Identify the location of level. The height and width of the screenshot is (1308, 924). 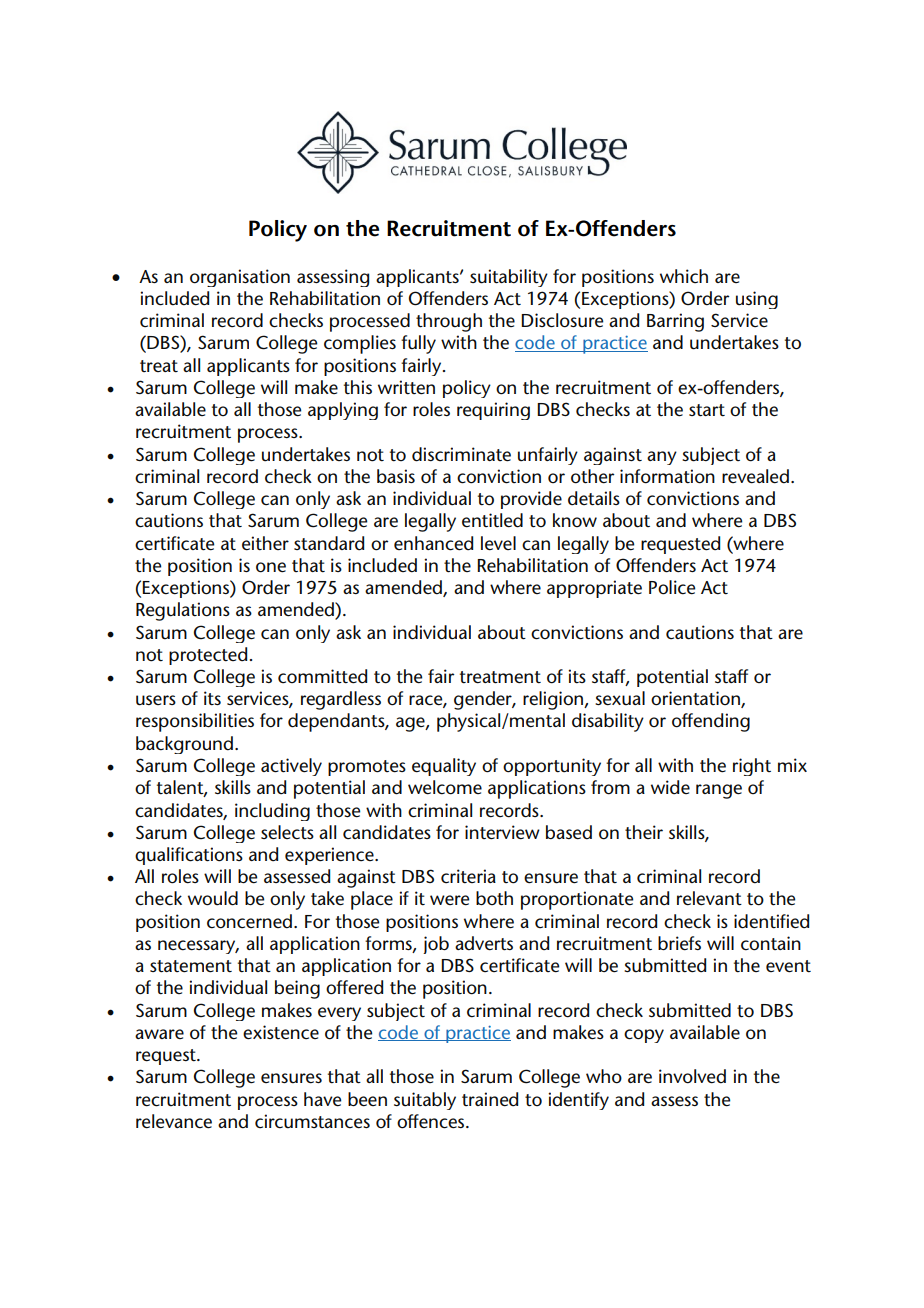
(498, 543).
